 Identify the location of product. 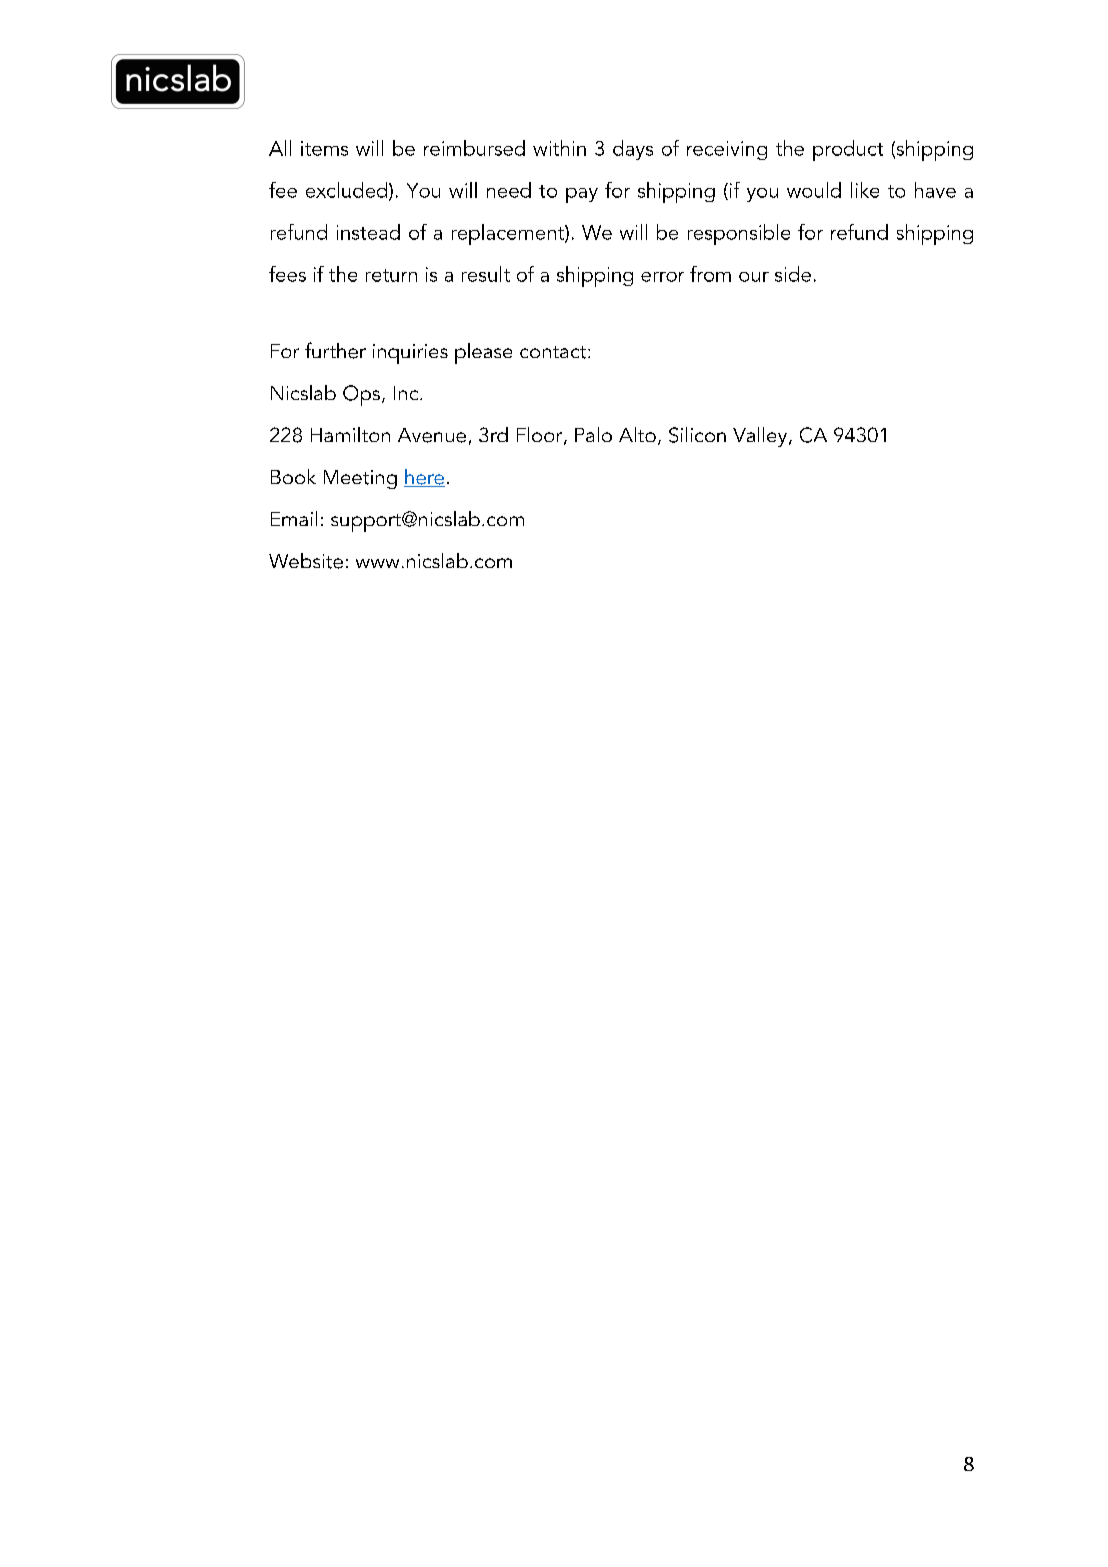
(848, 150).
